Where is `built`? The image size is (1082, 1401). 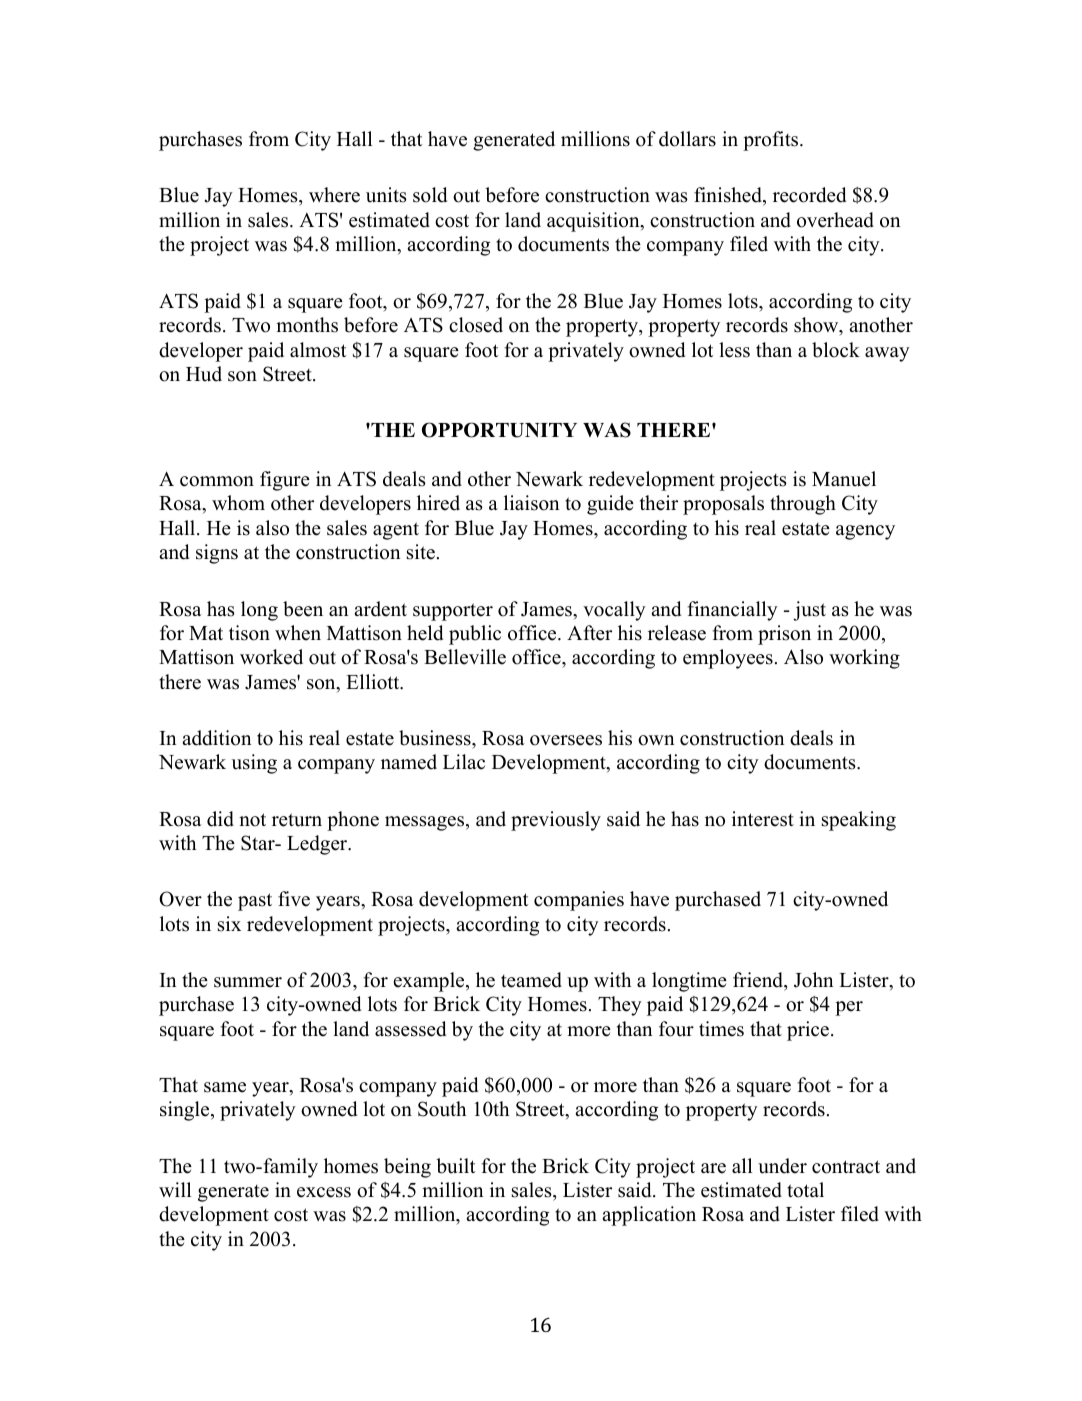
built is located at coordinates (455, 1166).
